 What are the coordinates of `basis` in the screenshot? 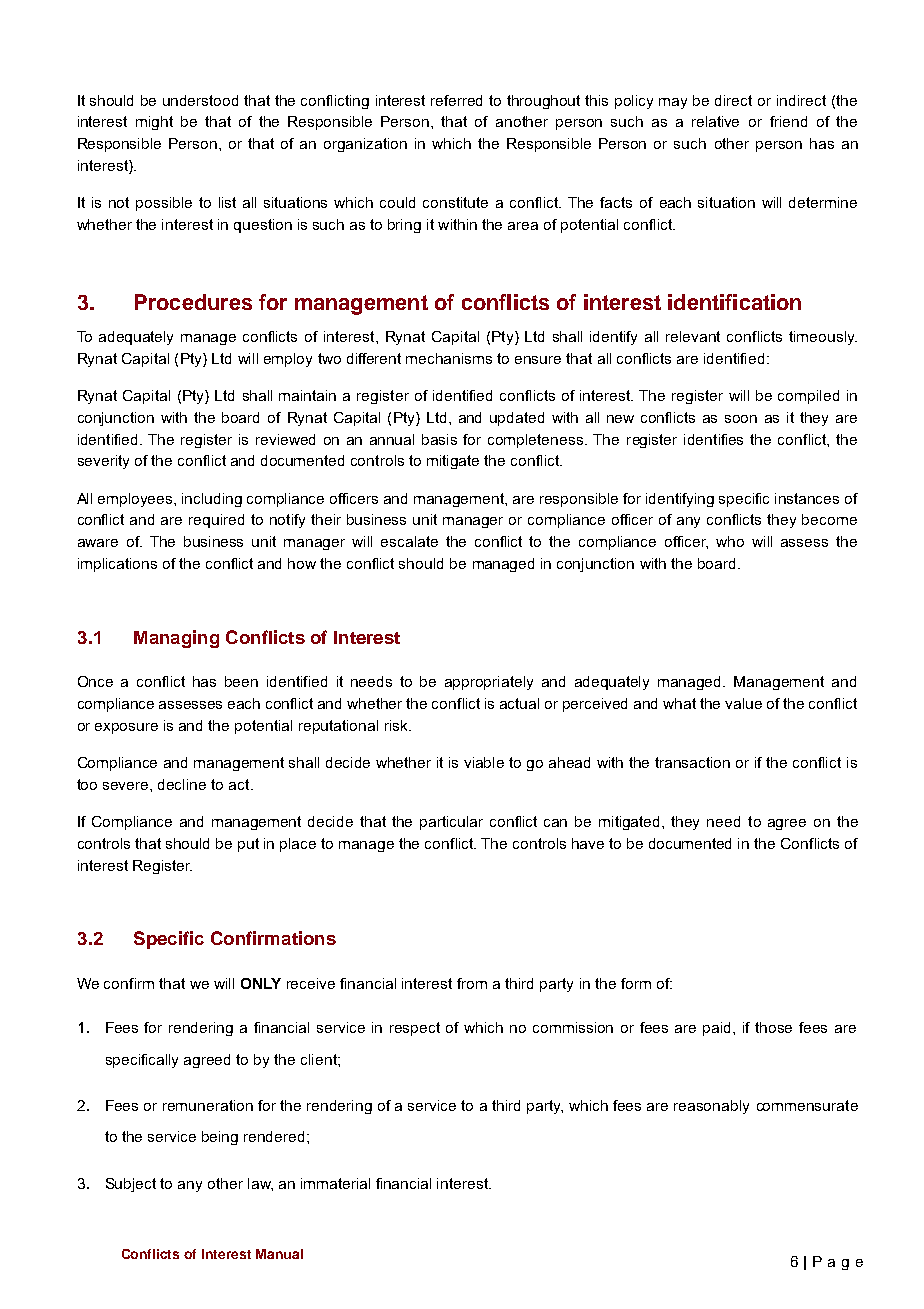 It's located at (439, 439).
